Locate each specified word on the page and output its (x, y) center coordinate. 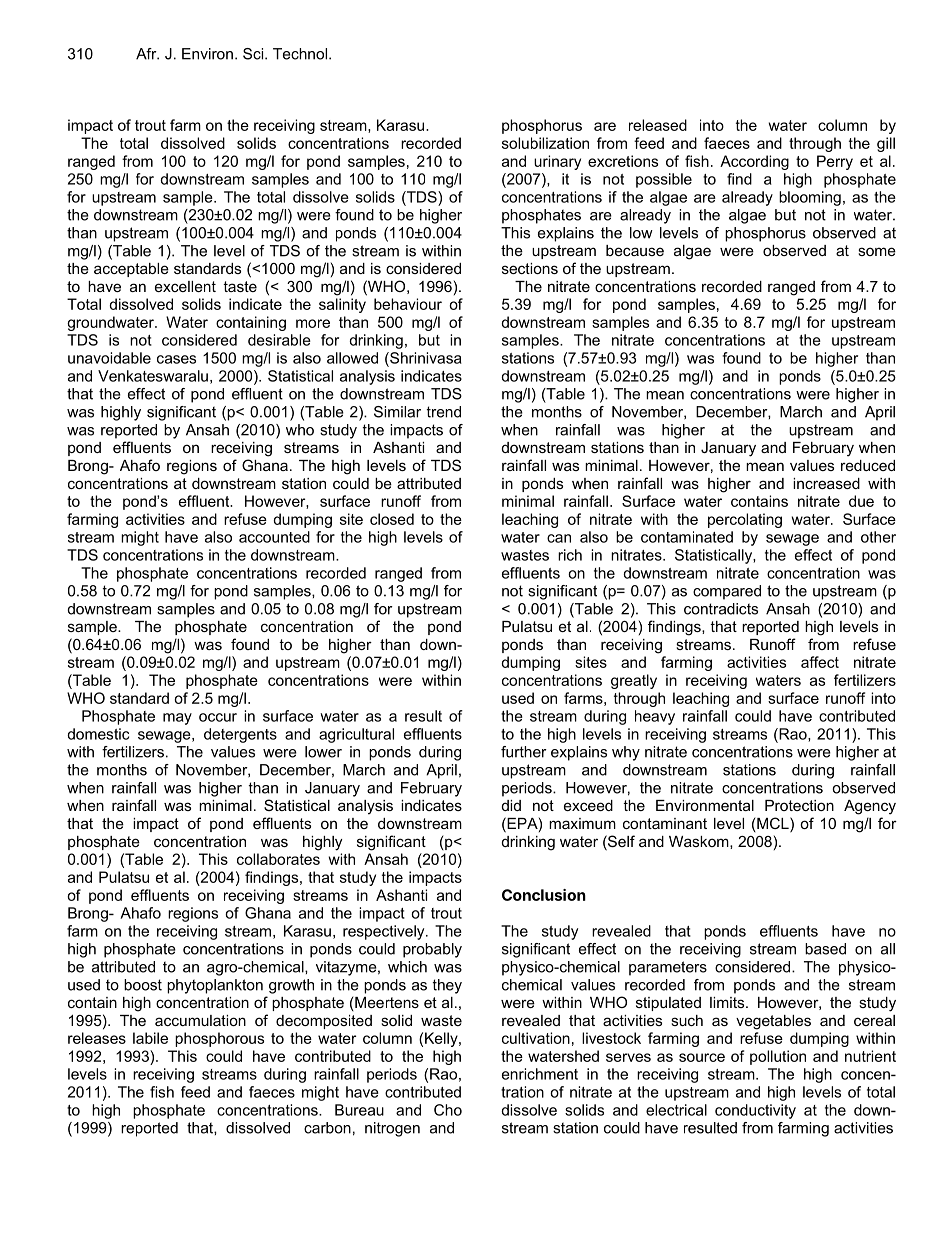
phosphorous (219, 1039)
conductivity (755, 1111)
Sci (254, 54)
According (754, 162)
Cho (448, 1110)
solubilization (545, 143)
